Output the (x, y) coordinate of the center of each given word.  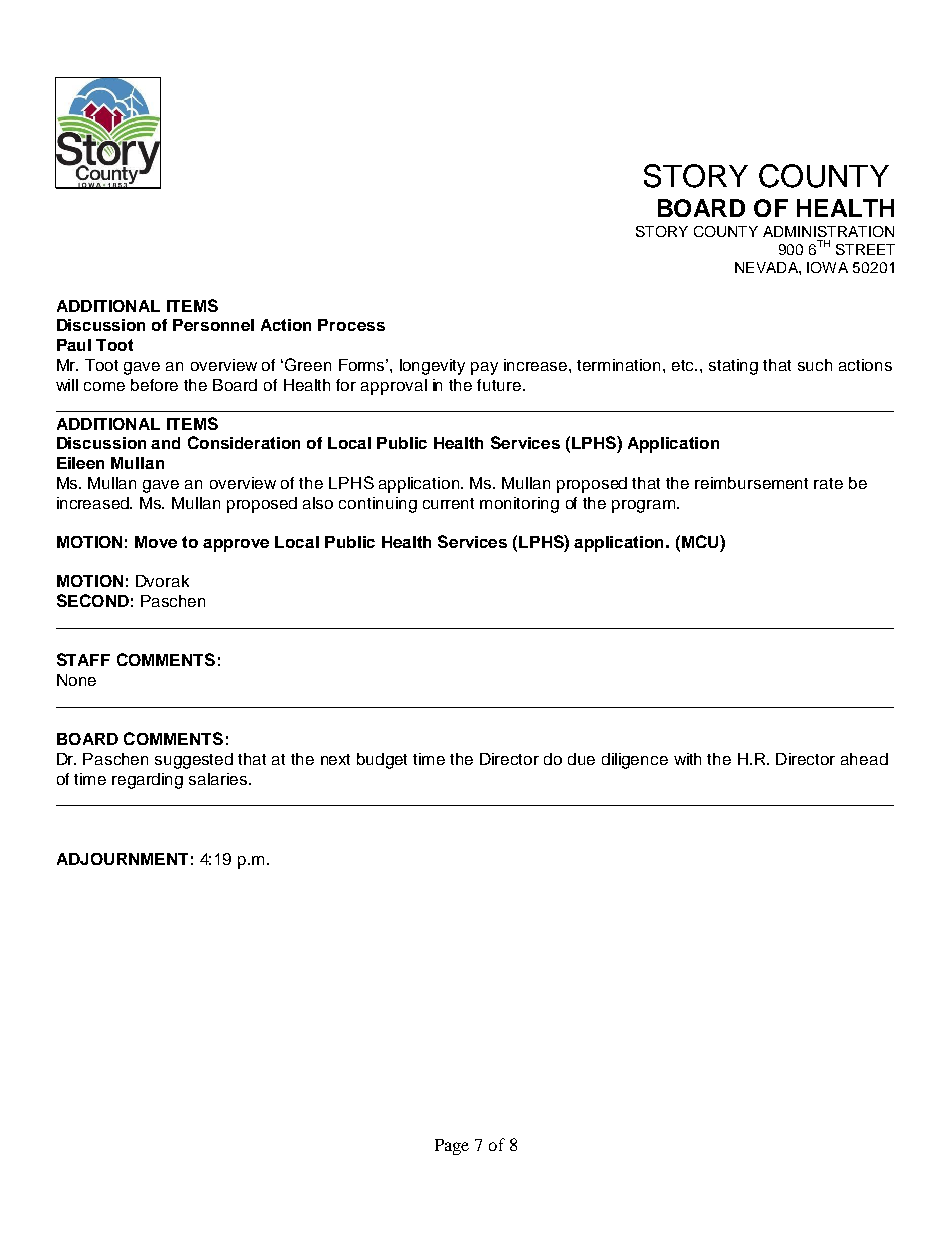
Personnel (213, 325)
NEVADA (767, 267)
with (687, 759)
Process (351, 325)
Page (452, 1147)
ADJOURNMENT (122, 859)
